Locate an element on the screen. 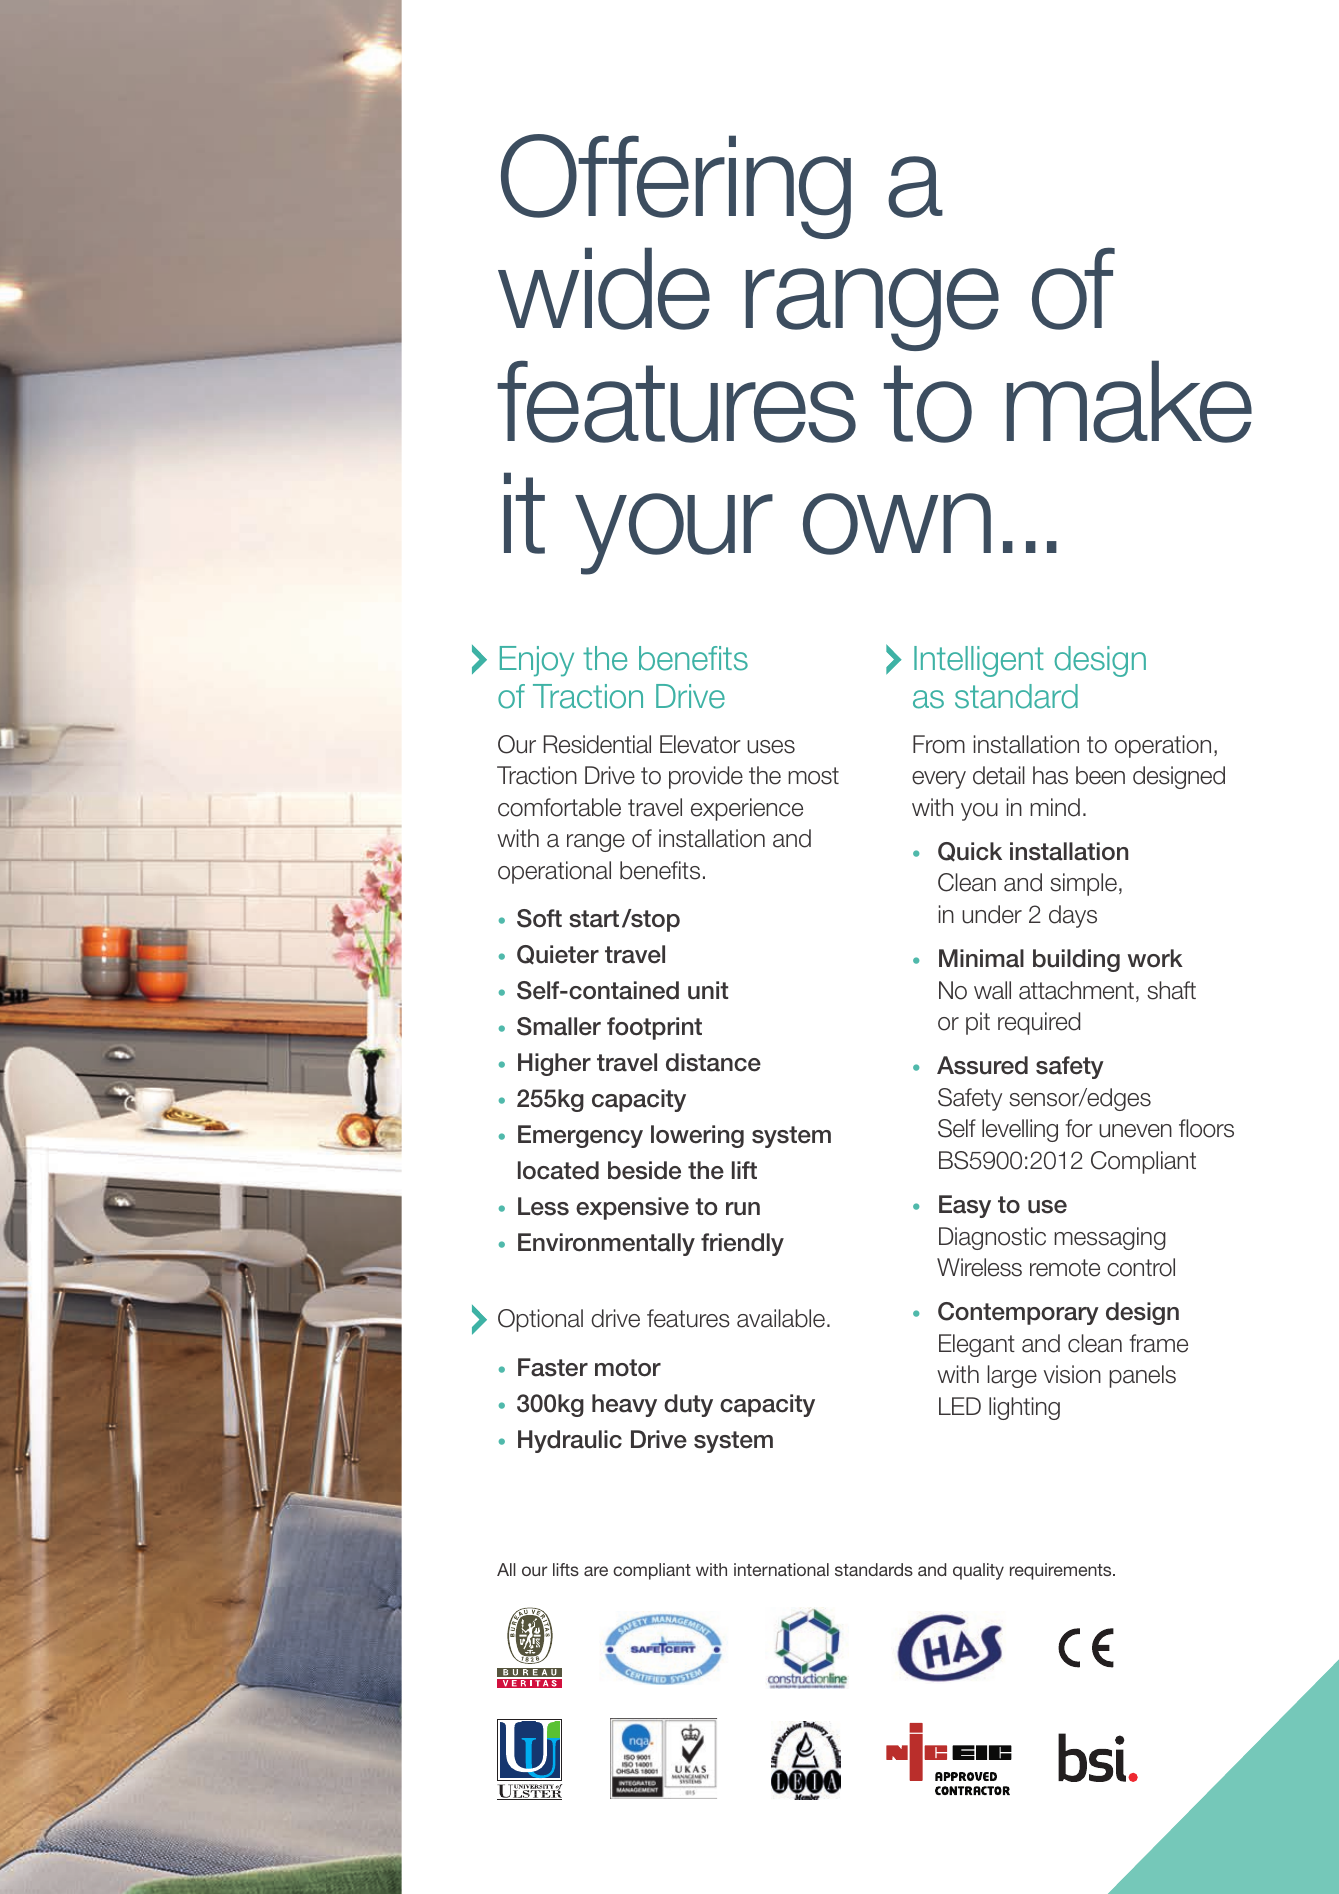 The height and width of the screenshot is (1894, 1339). most is located at coordinates (813, 776).
